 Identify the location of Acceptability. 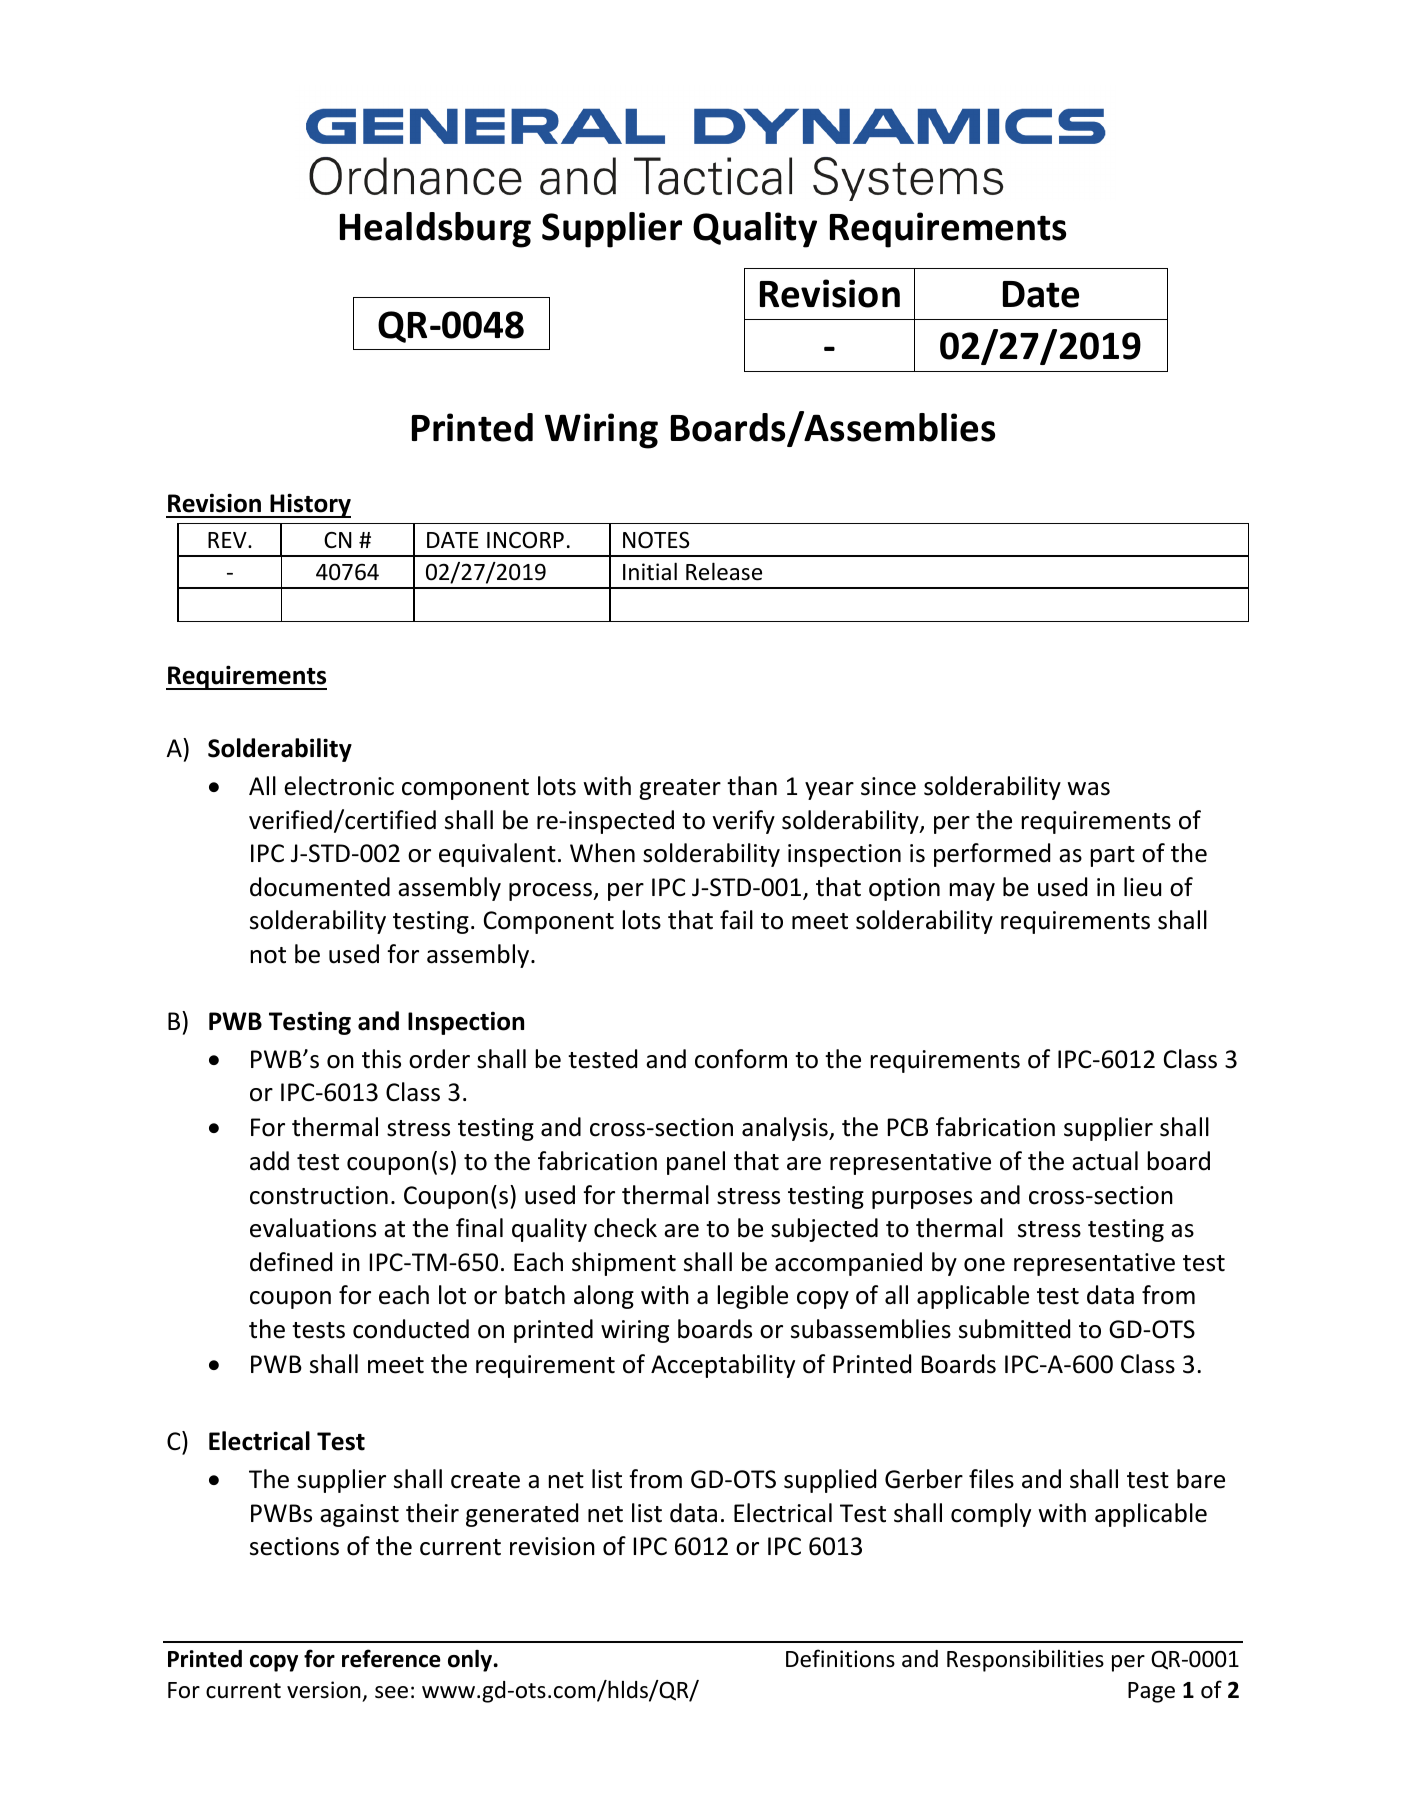
(723, 1366).
